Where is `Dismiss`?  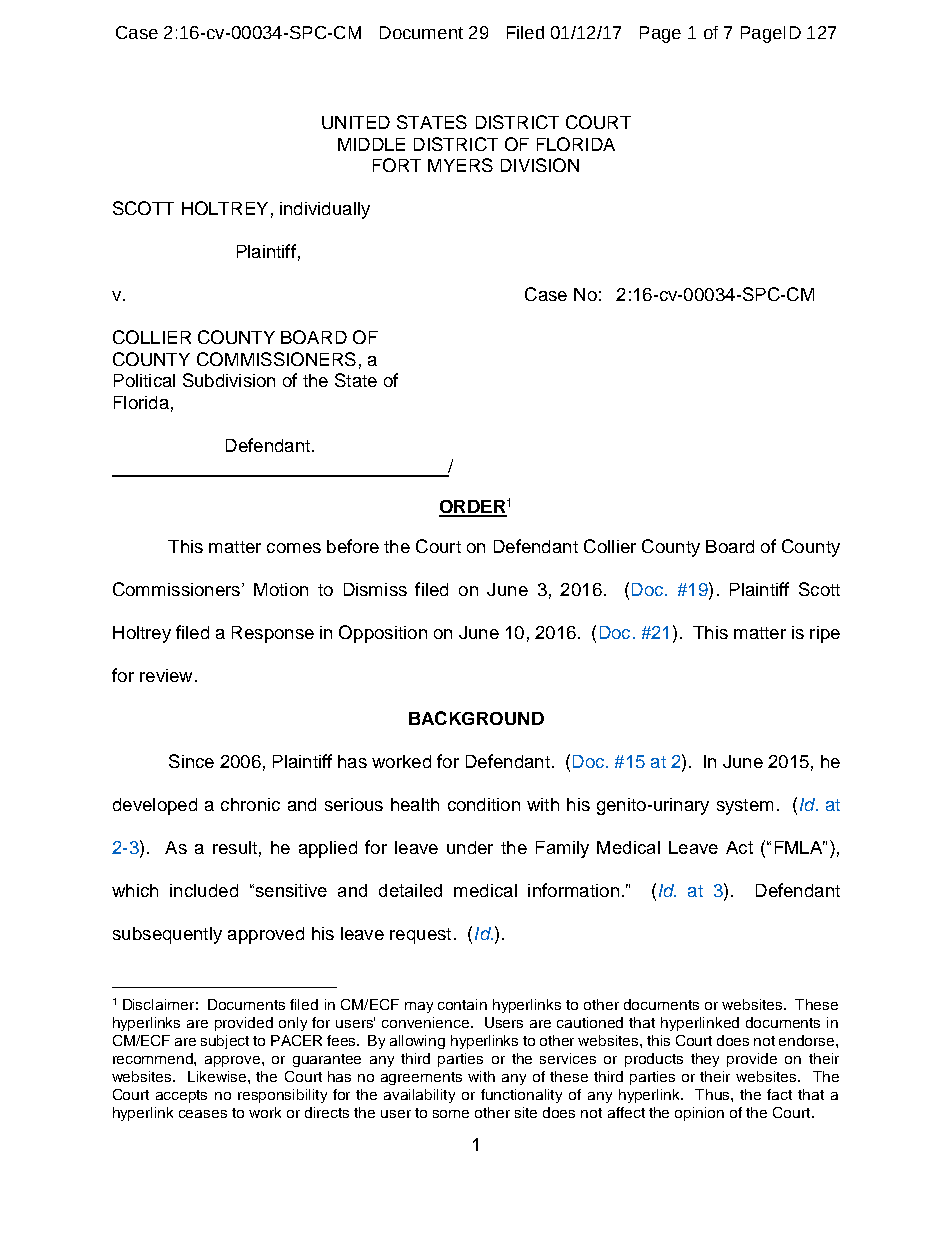 Dismiss is located at coordinates (375, 589).
